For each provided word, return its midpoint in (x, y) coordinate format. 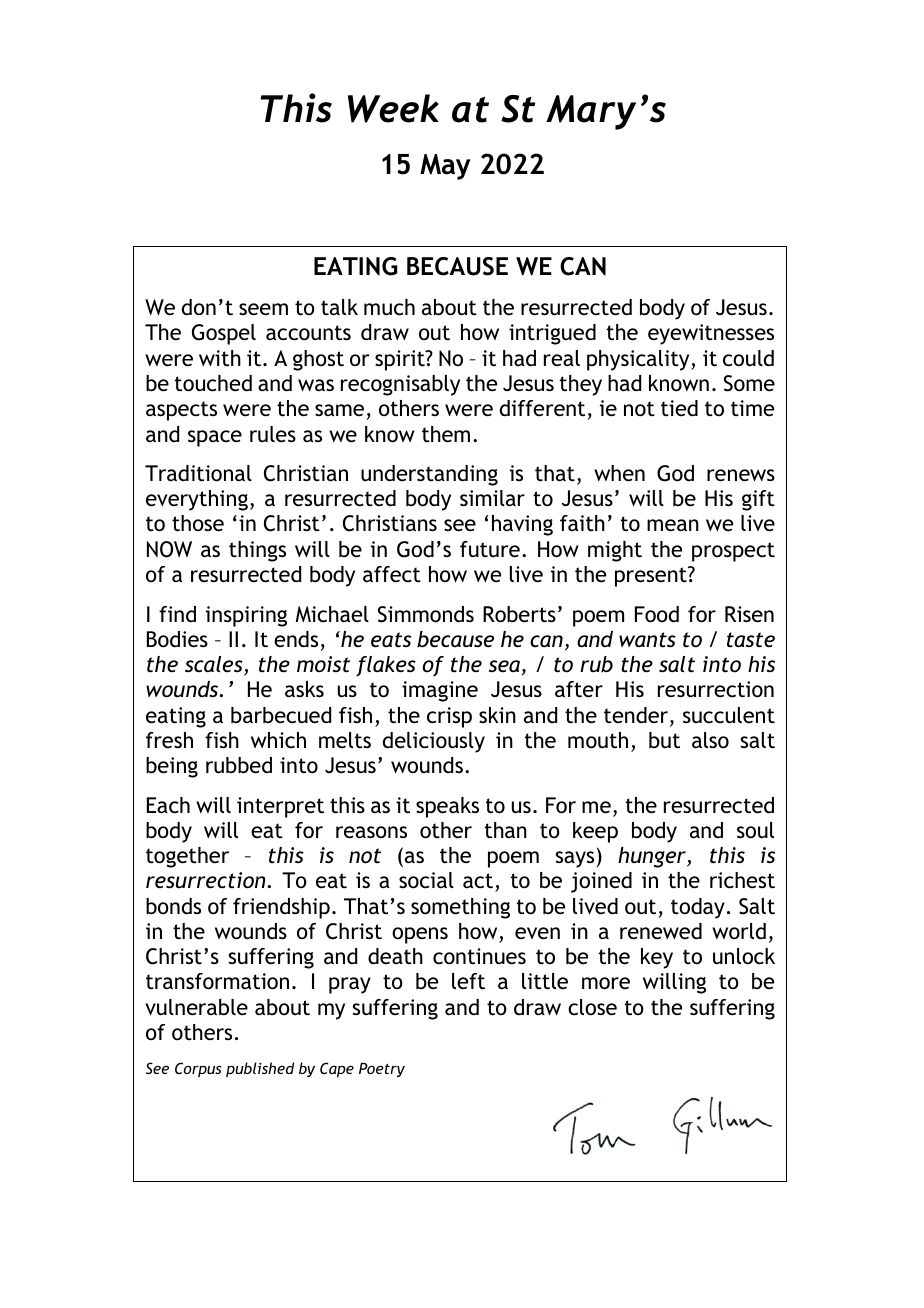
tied (679, 408)
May (445, 167)
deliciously (434, 742)
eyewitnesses (711, 334)
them (446, 434)
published (260, 1069)
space (215, 438)
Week (393, 108)
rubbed (239, 765)
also (710, 740)
